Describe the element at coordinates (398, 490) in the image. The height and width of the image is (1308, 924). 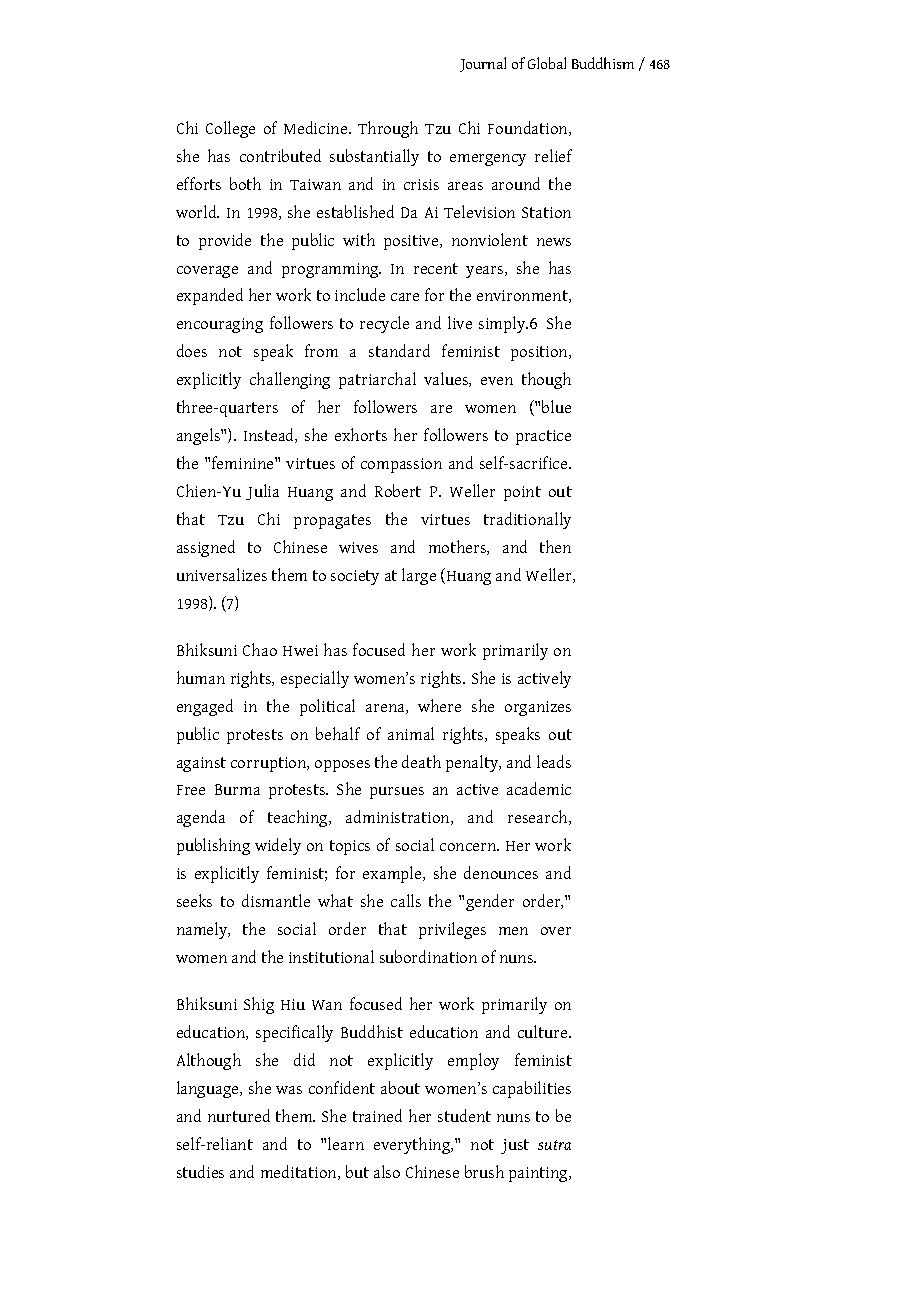
I see `Robert` at that location.
